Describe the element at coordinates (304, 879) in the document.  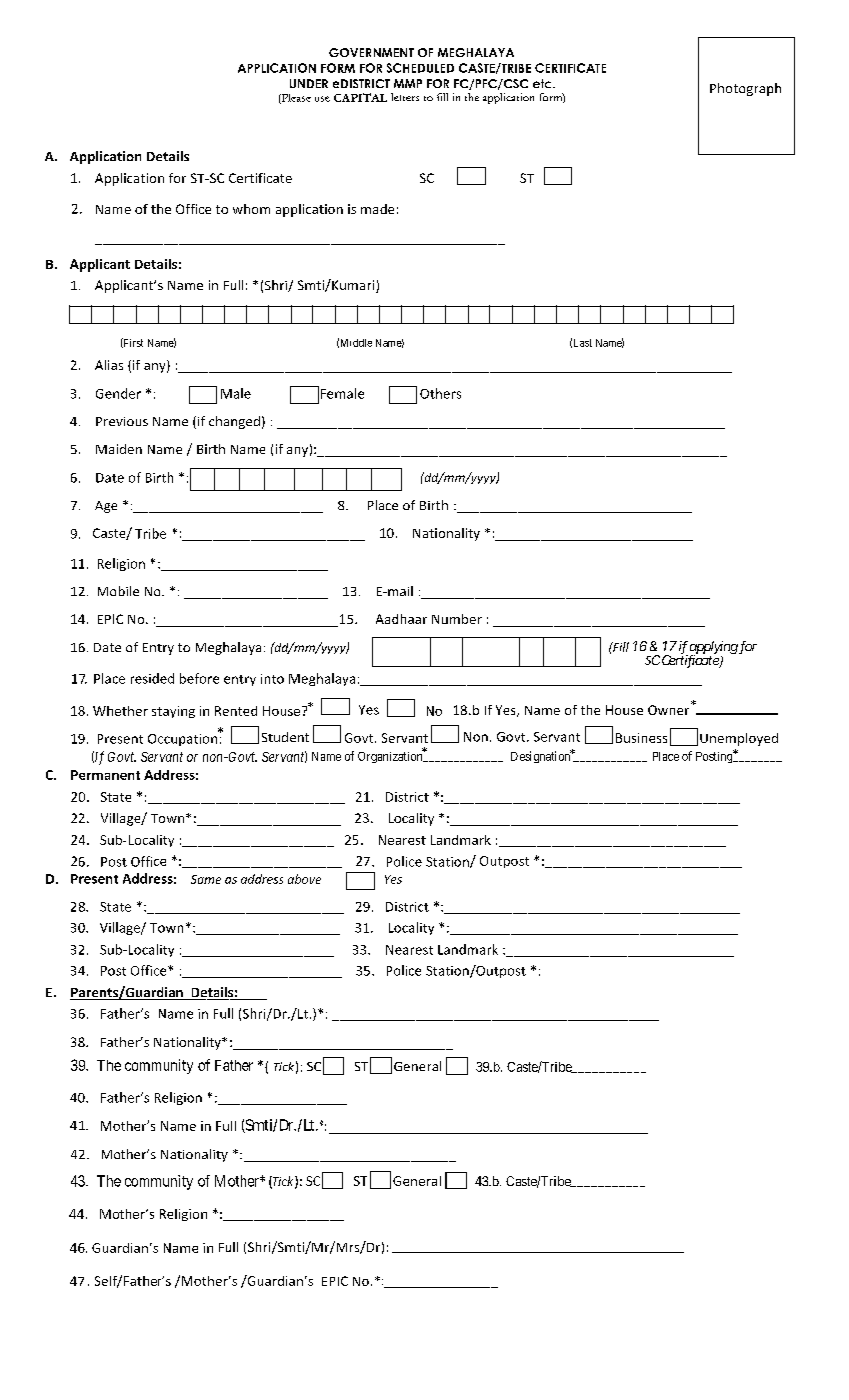
I see `above` at that location.
